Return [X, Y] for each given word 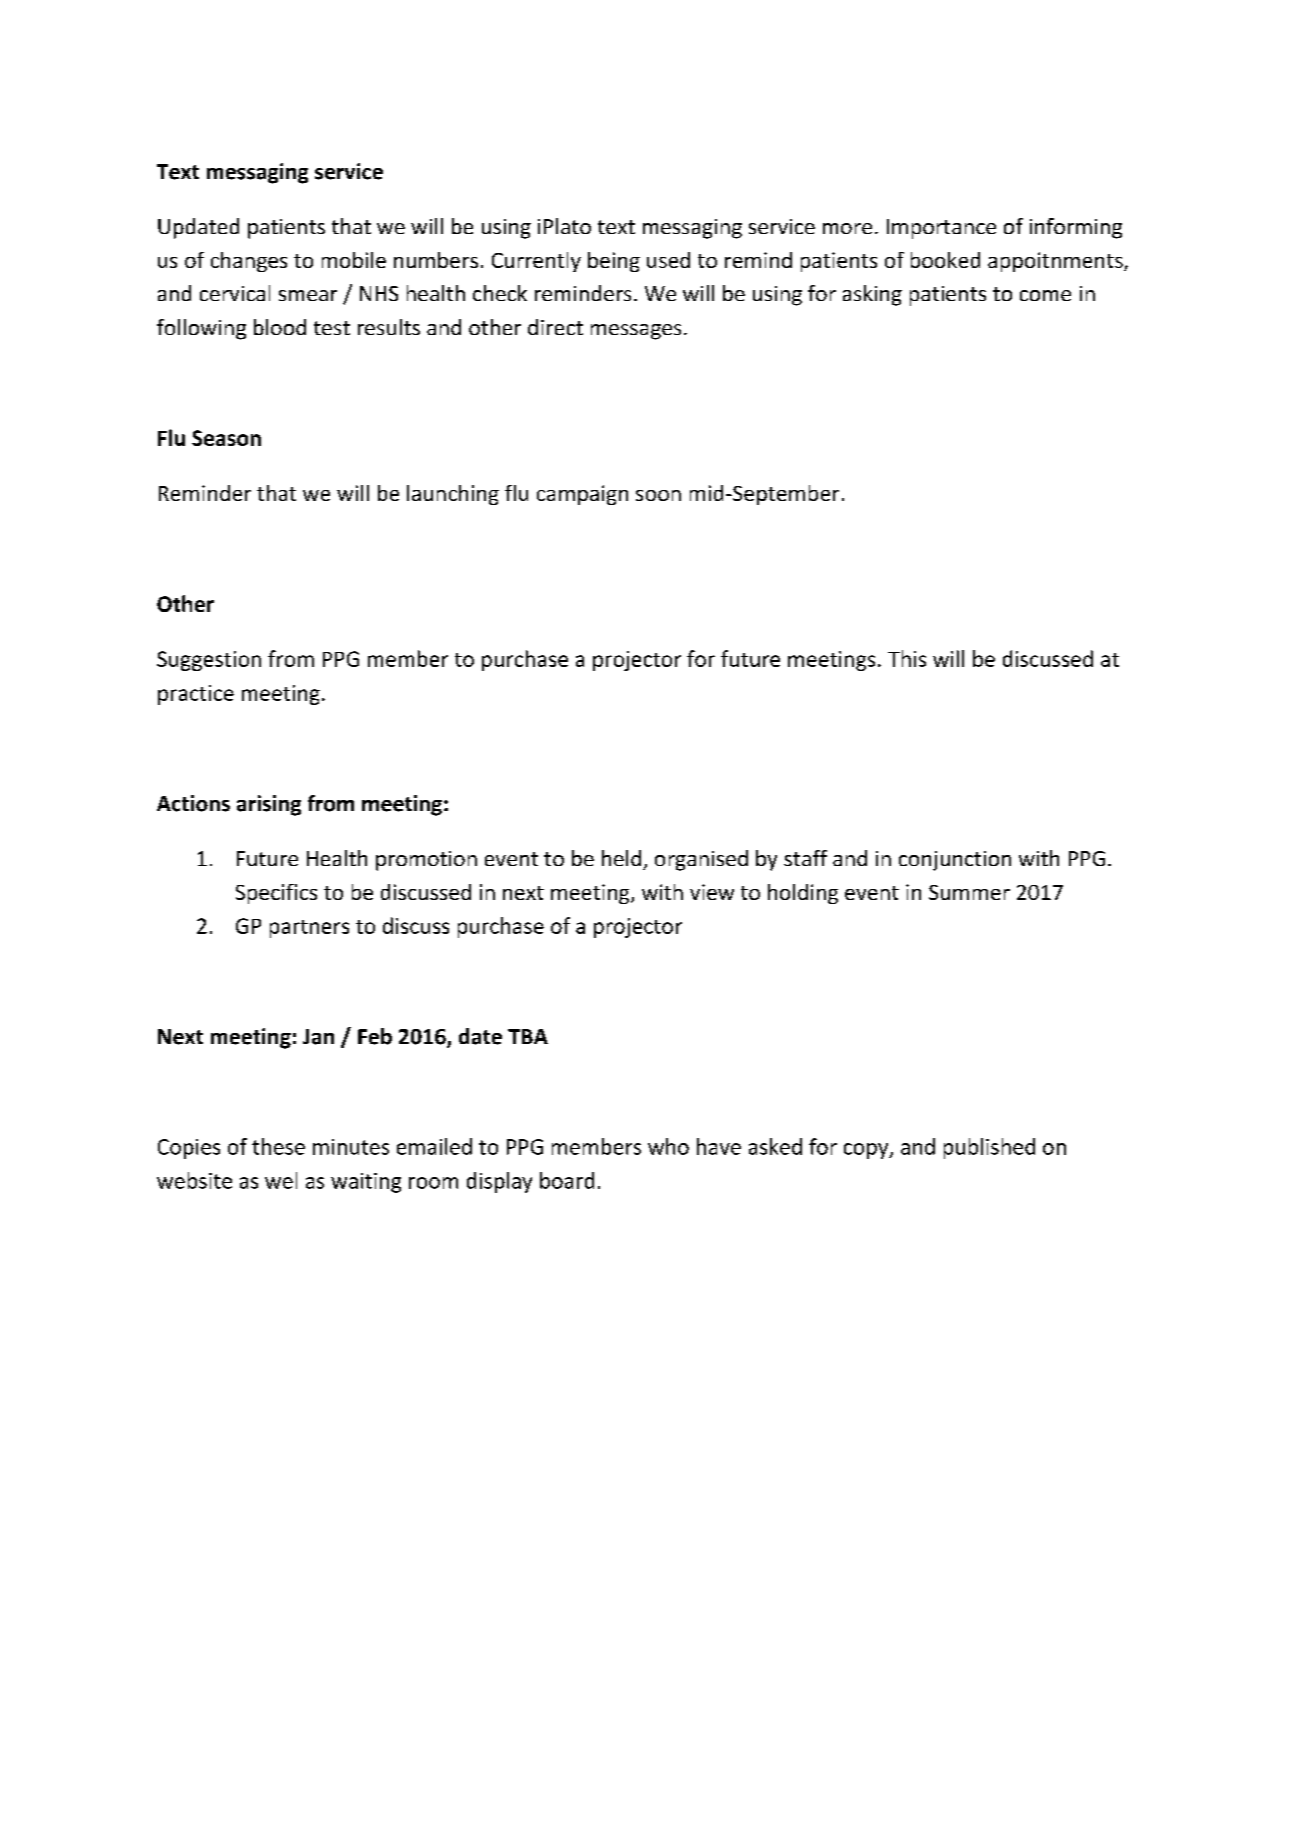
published [989, 1148]
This [907, 658]
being [614, 262]
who [668, 1146]
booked [945, 260]
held [621, 858]
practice [196, 695]
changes [249, 262]
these [278, 1146]
